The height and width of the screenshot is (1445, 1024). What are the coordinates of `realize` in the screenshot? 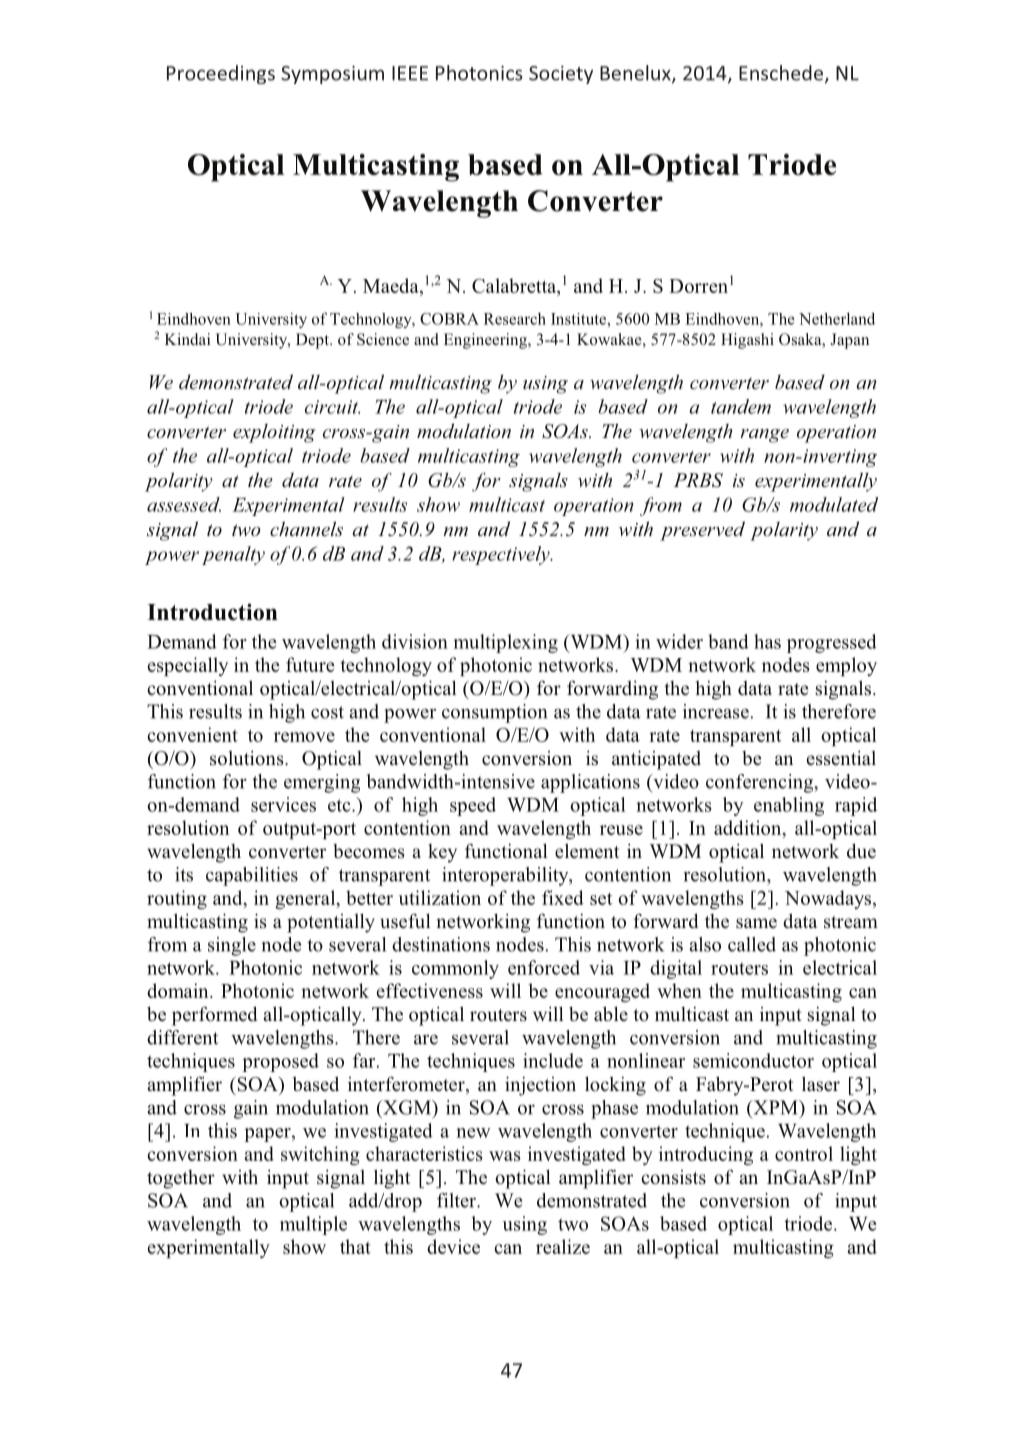 It's located at (563, 1246).
